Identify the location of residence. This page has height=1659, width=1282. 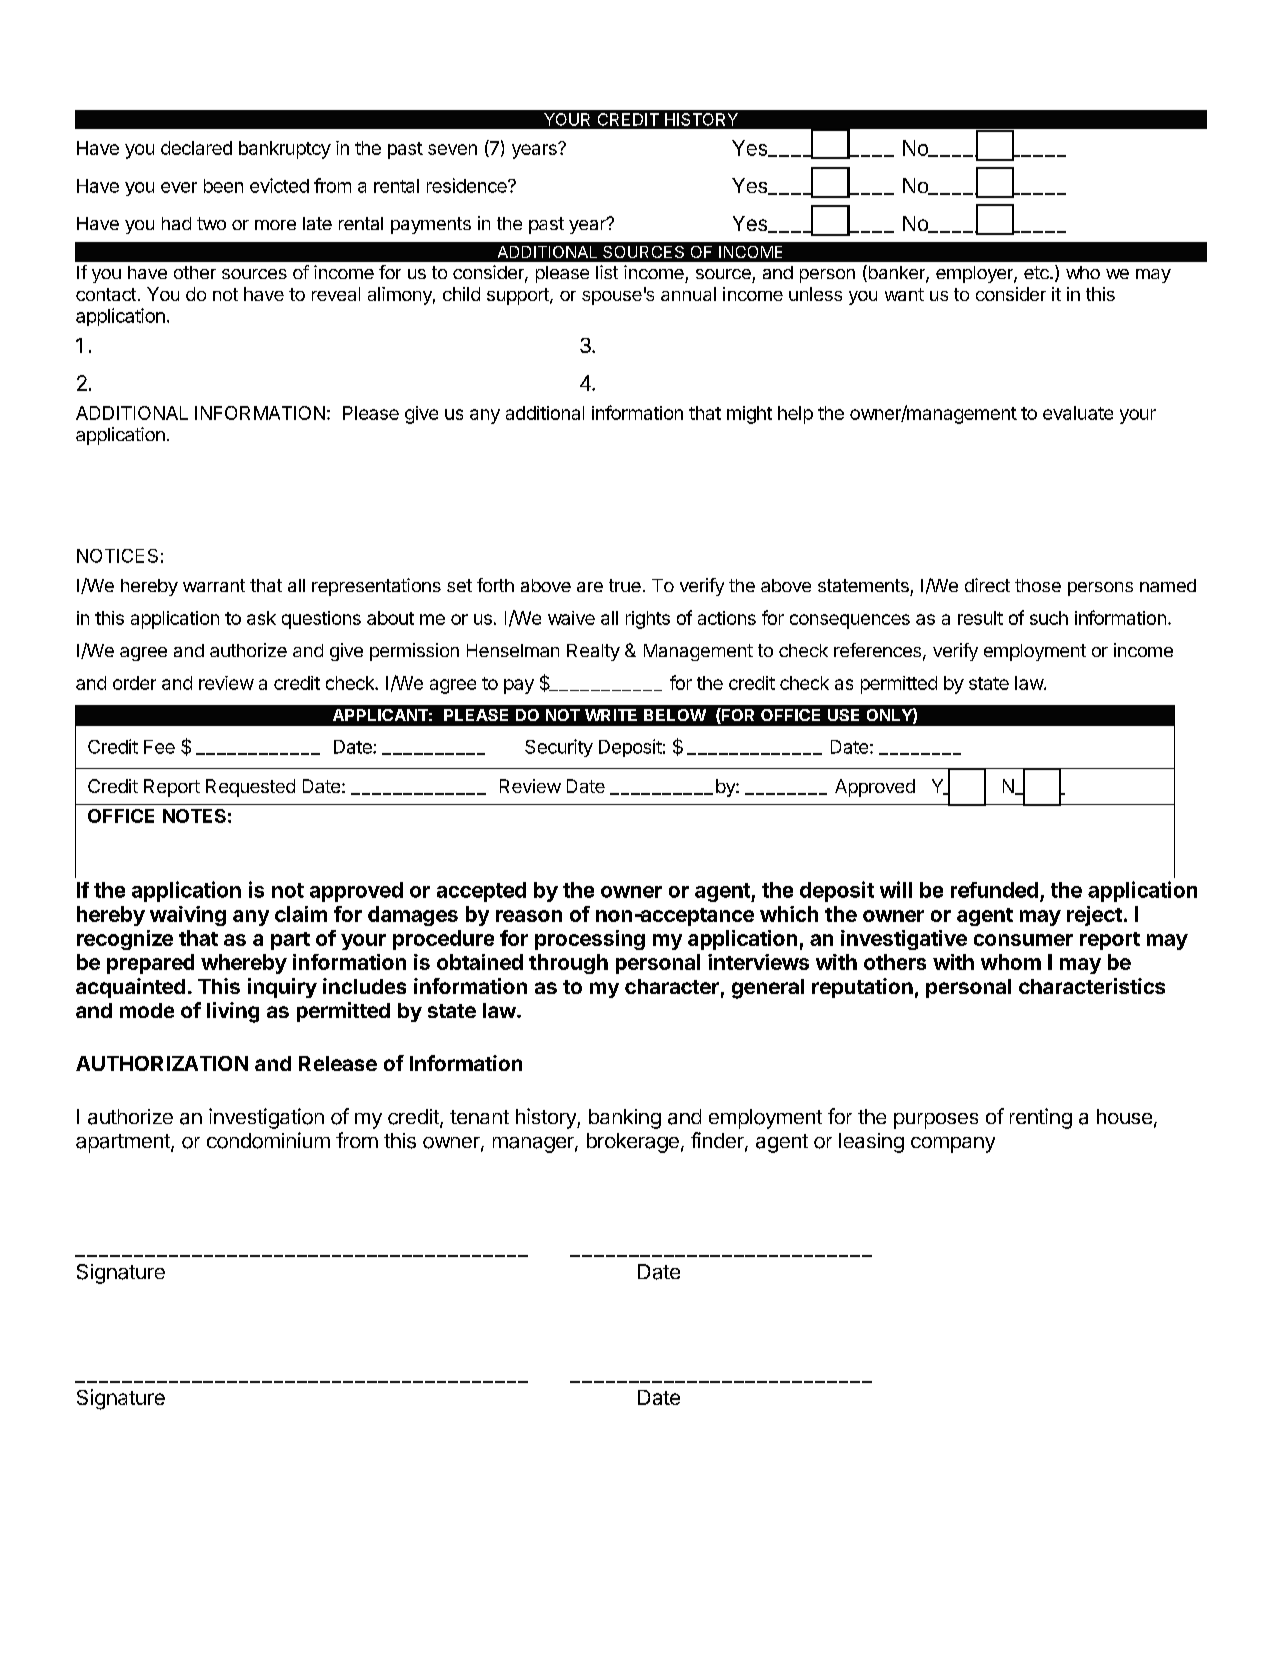
(468, 185).
